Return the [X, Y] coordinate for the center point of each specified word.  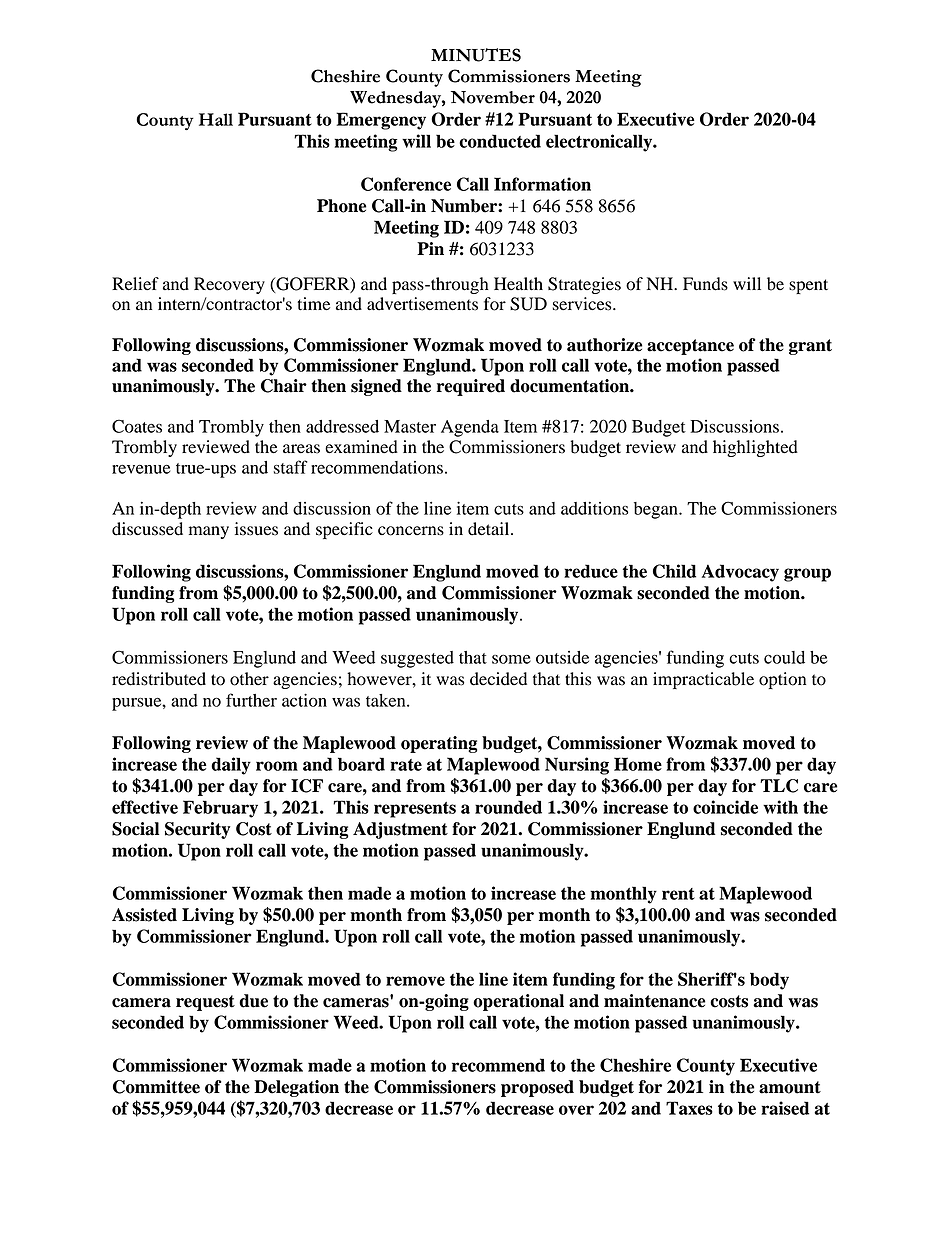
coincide [725, 807]
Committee [156, 1087]
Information [542, 184]
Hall [216, 119]
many [209, 532]
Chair [284, 386]
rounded [508, 807]
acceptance [690, 347]
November [493, 97]
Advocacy [740, 573]
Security [197, 830]
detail [490, 529]
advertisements [422, 304]
